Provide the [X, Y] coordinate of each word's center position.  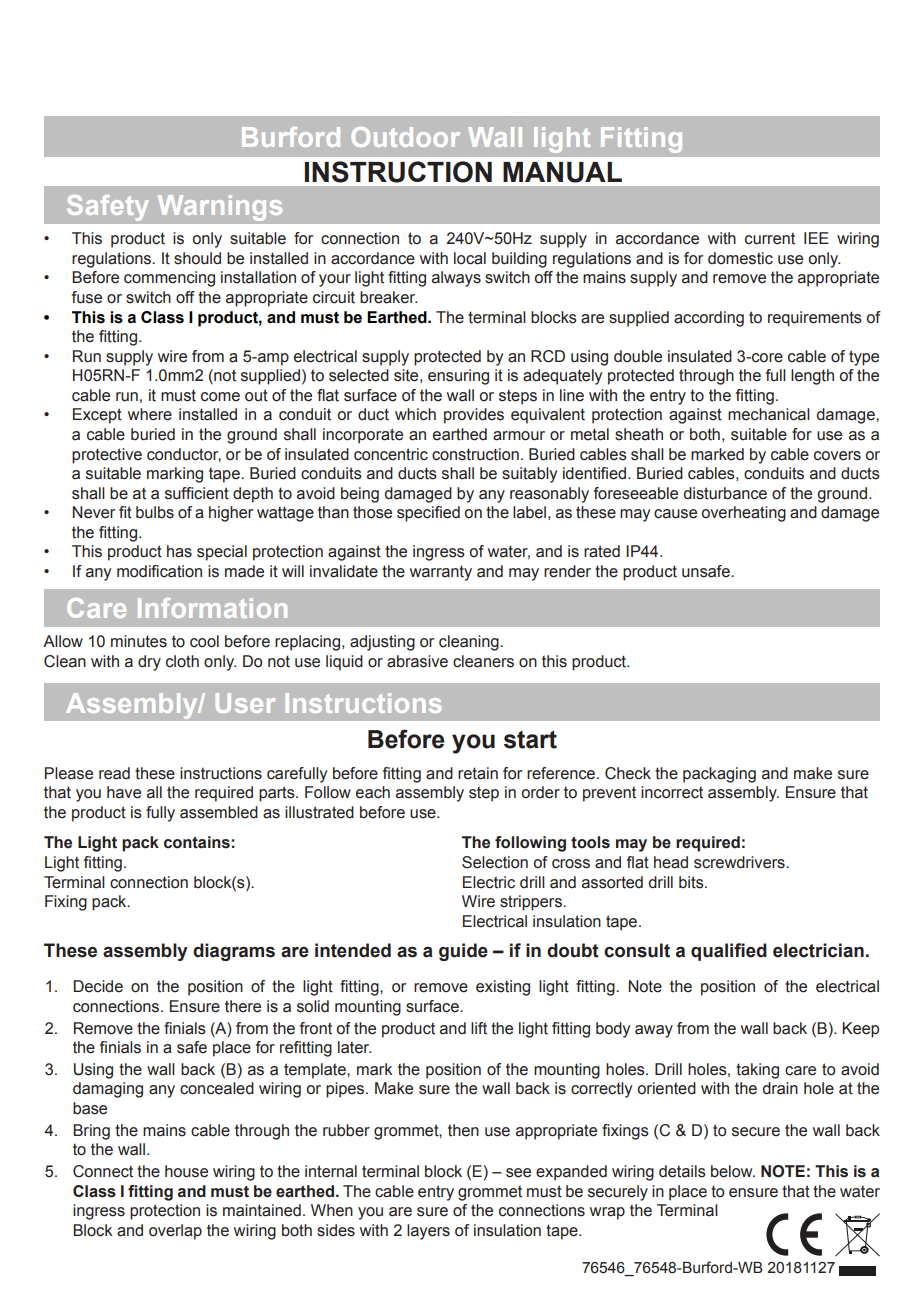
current [770, 239]
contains [197, 842]
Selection [495, 862]
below [733, 1171]
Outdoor [406, 137]
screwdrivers [740, 862]
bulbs [155, 512]
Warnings [220, 208]
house [186, 1171]
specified [428, 514]
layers [428, 1232]
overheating [744, 514]
